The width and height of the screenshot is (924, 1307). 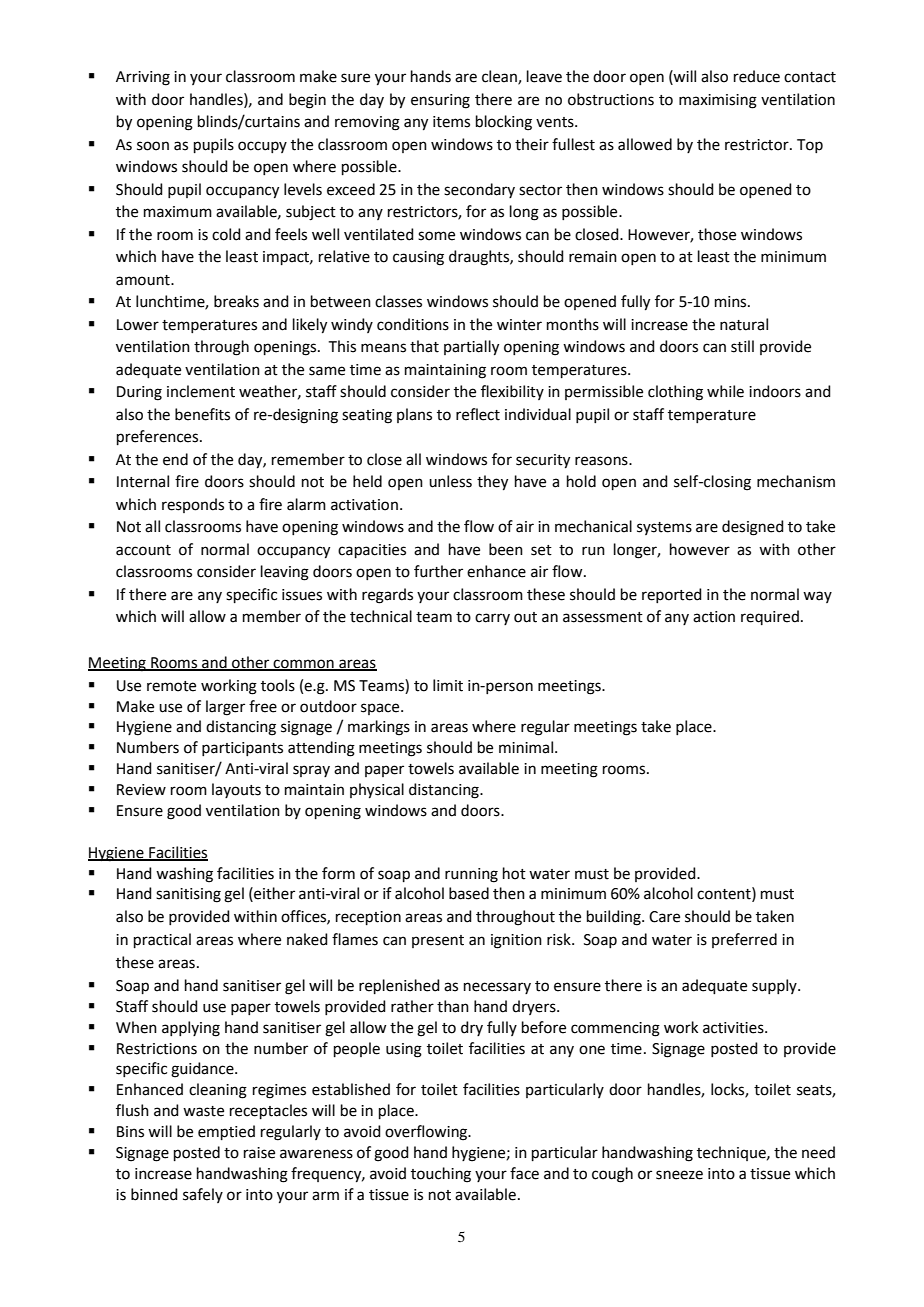 What do you see at coordinates (492, 619) in the screenshot?
I see `carry` at bounding box center [492, 619].
